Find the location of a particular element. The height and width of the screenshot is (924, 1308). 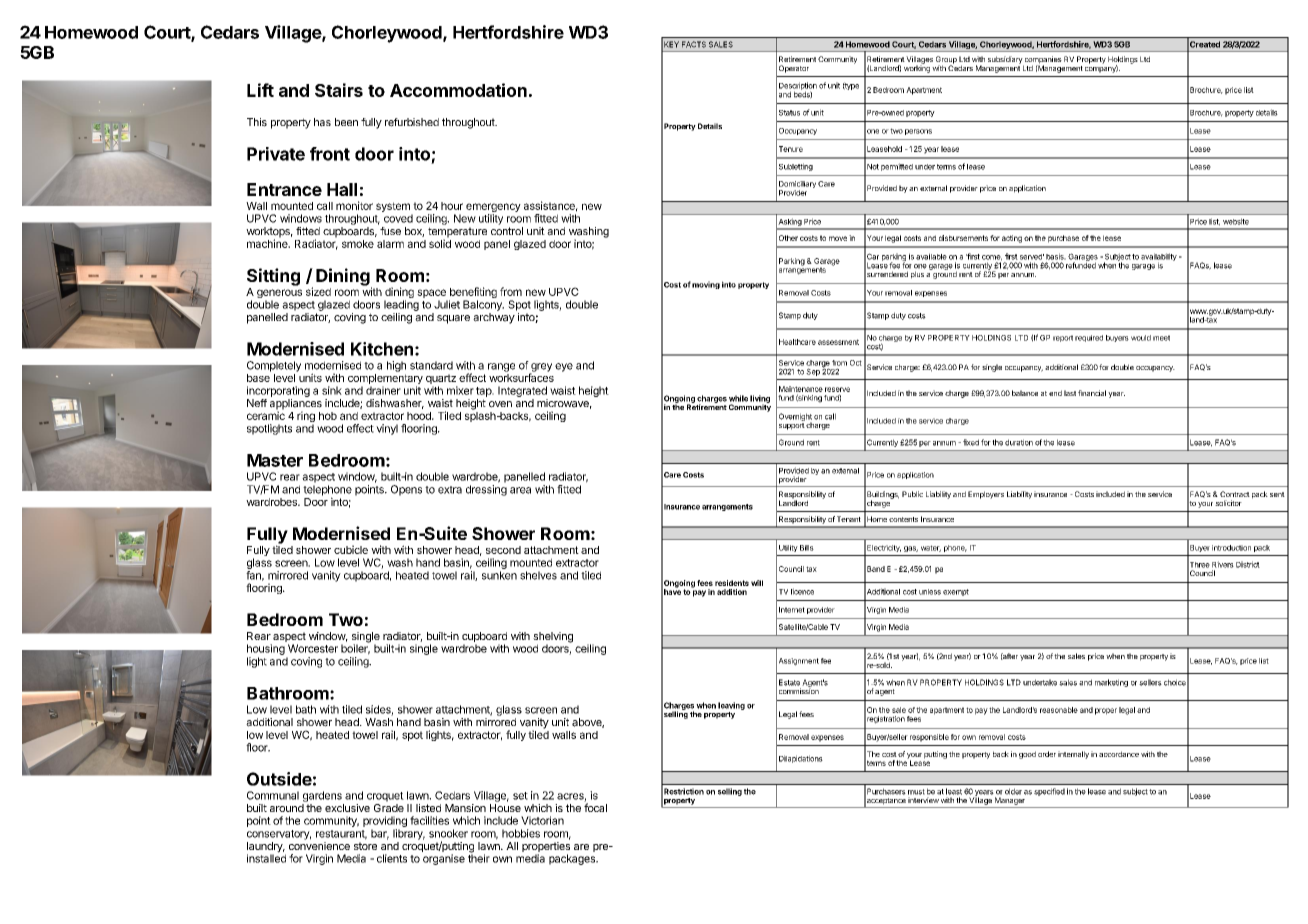

leading is located at coordinates (401, 305).
